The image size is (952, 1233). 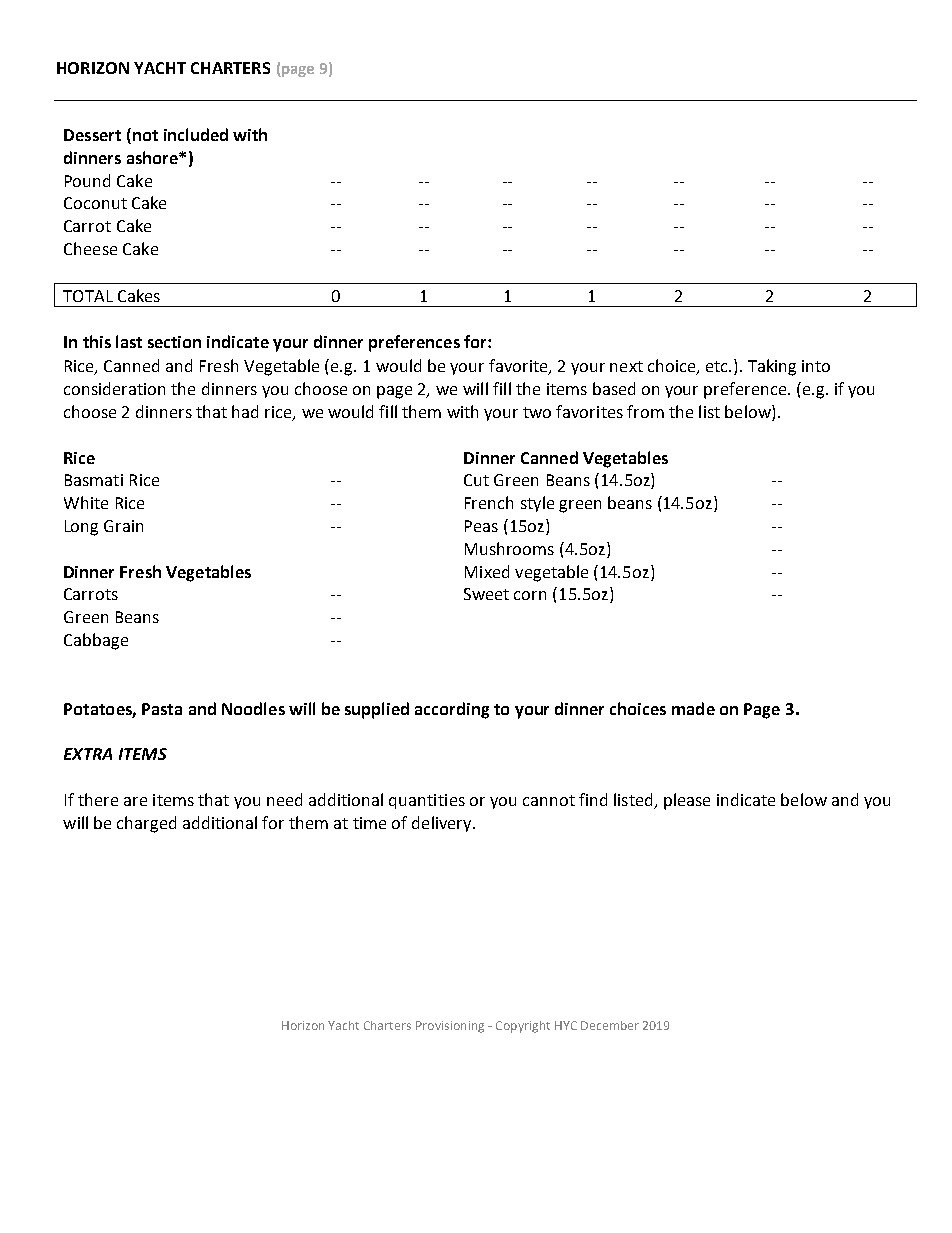 What do you see at coordinates (450, 1027) in the page?
I see `Provisioning` at bounding box center [450, 1027].
